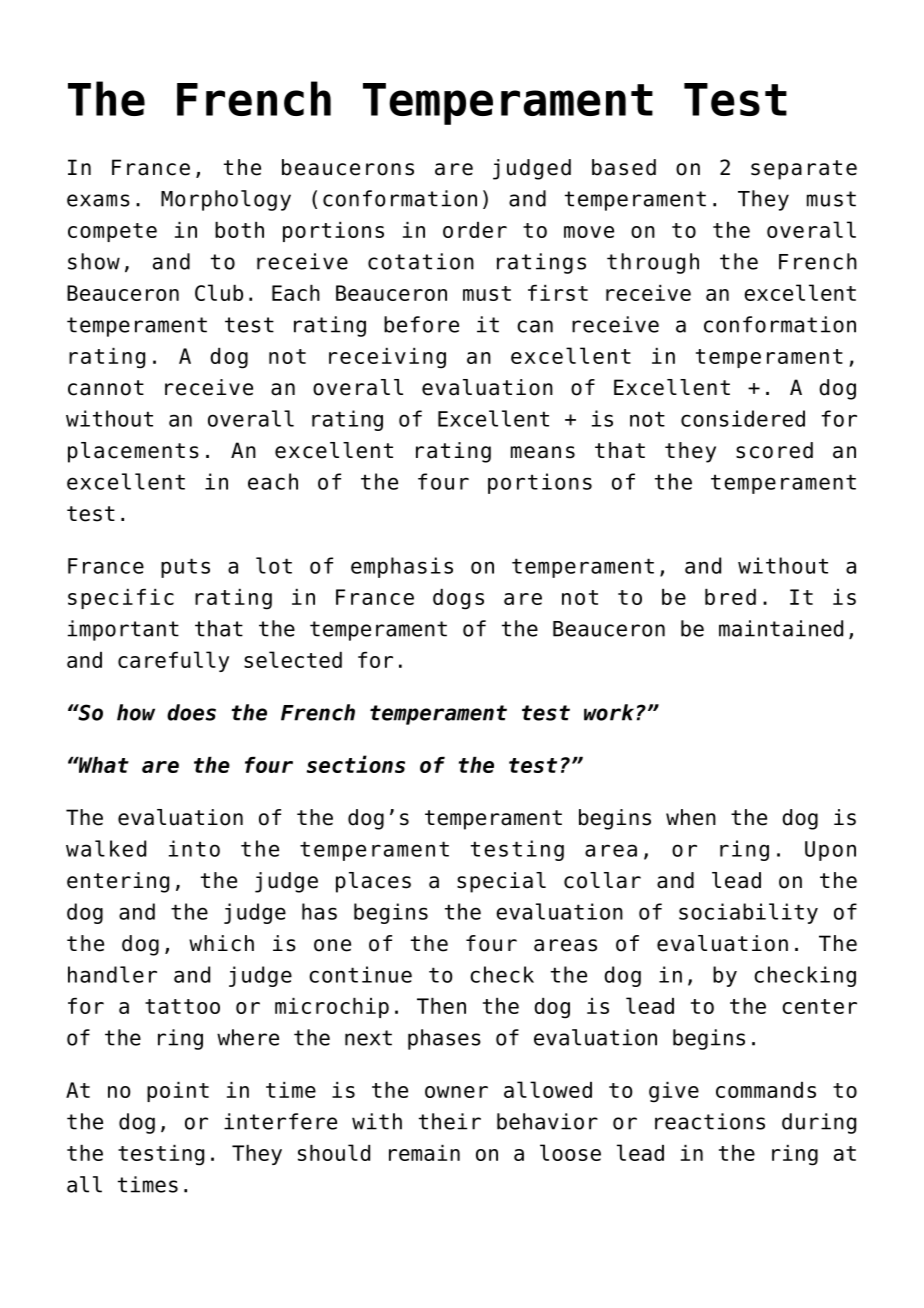 This screenshot has height=1308, width=924. I want to click on special, so click(501, 882).
